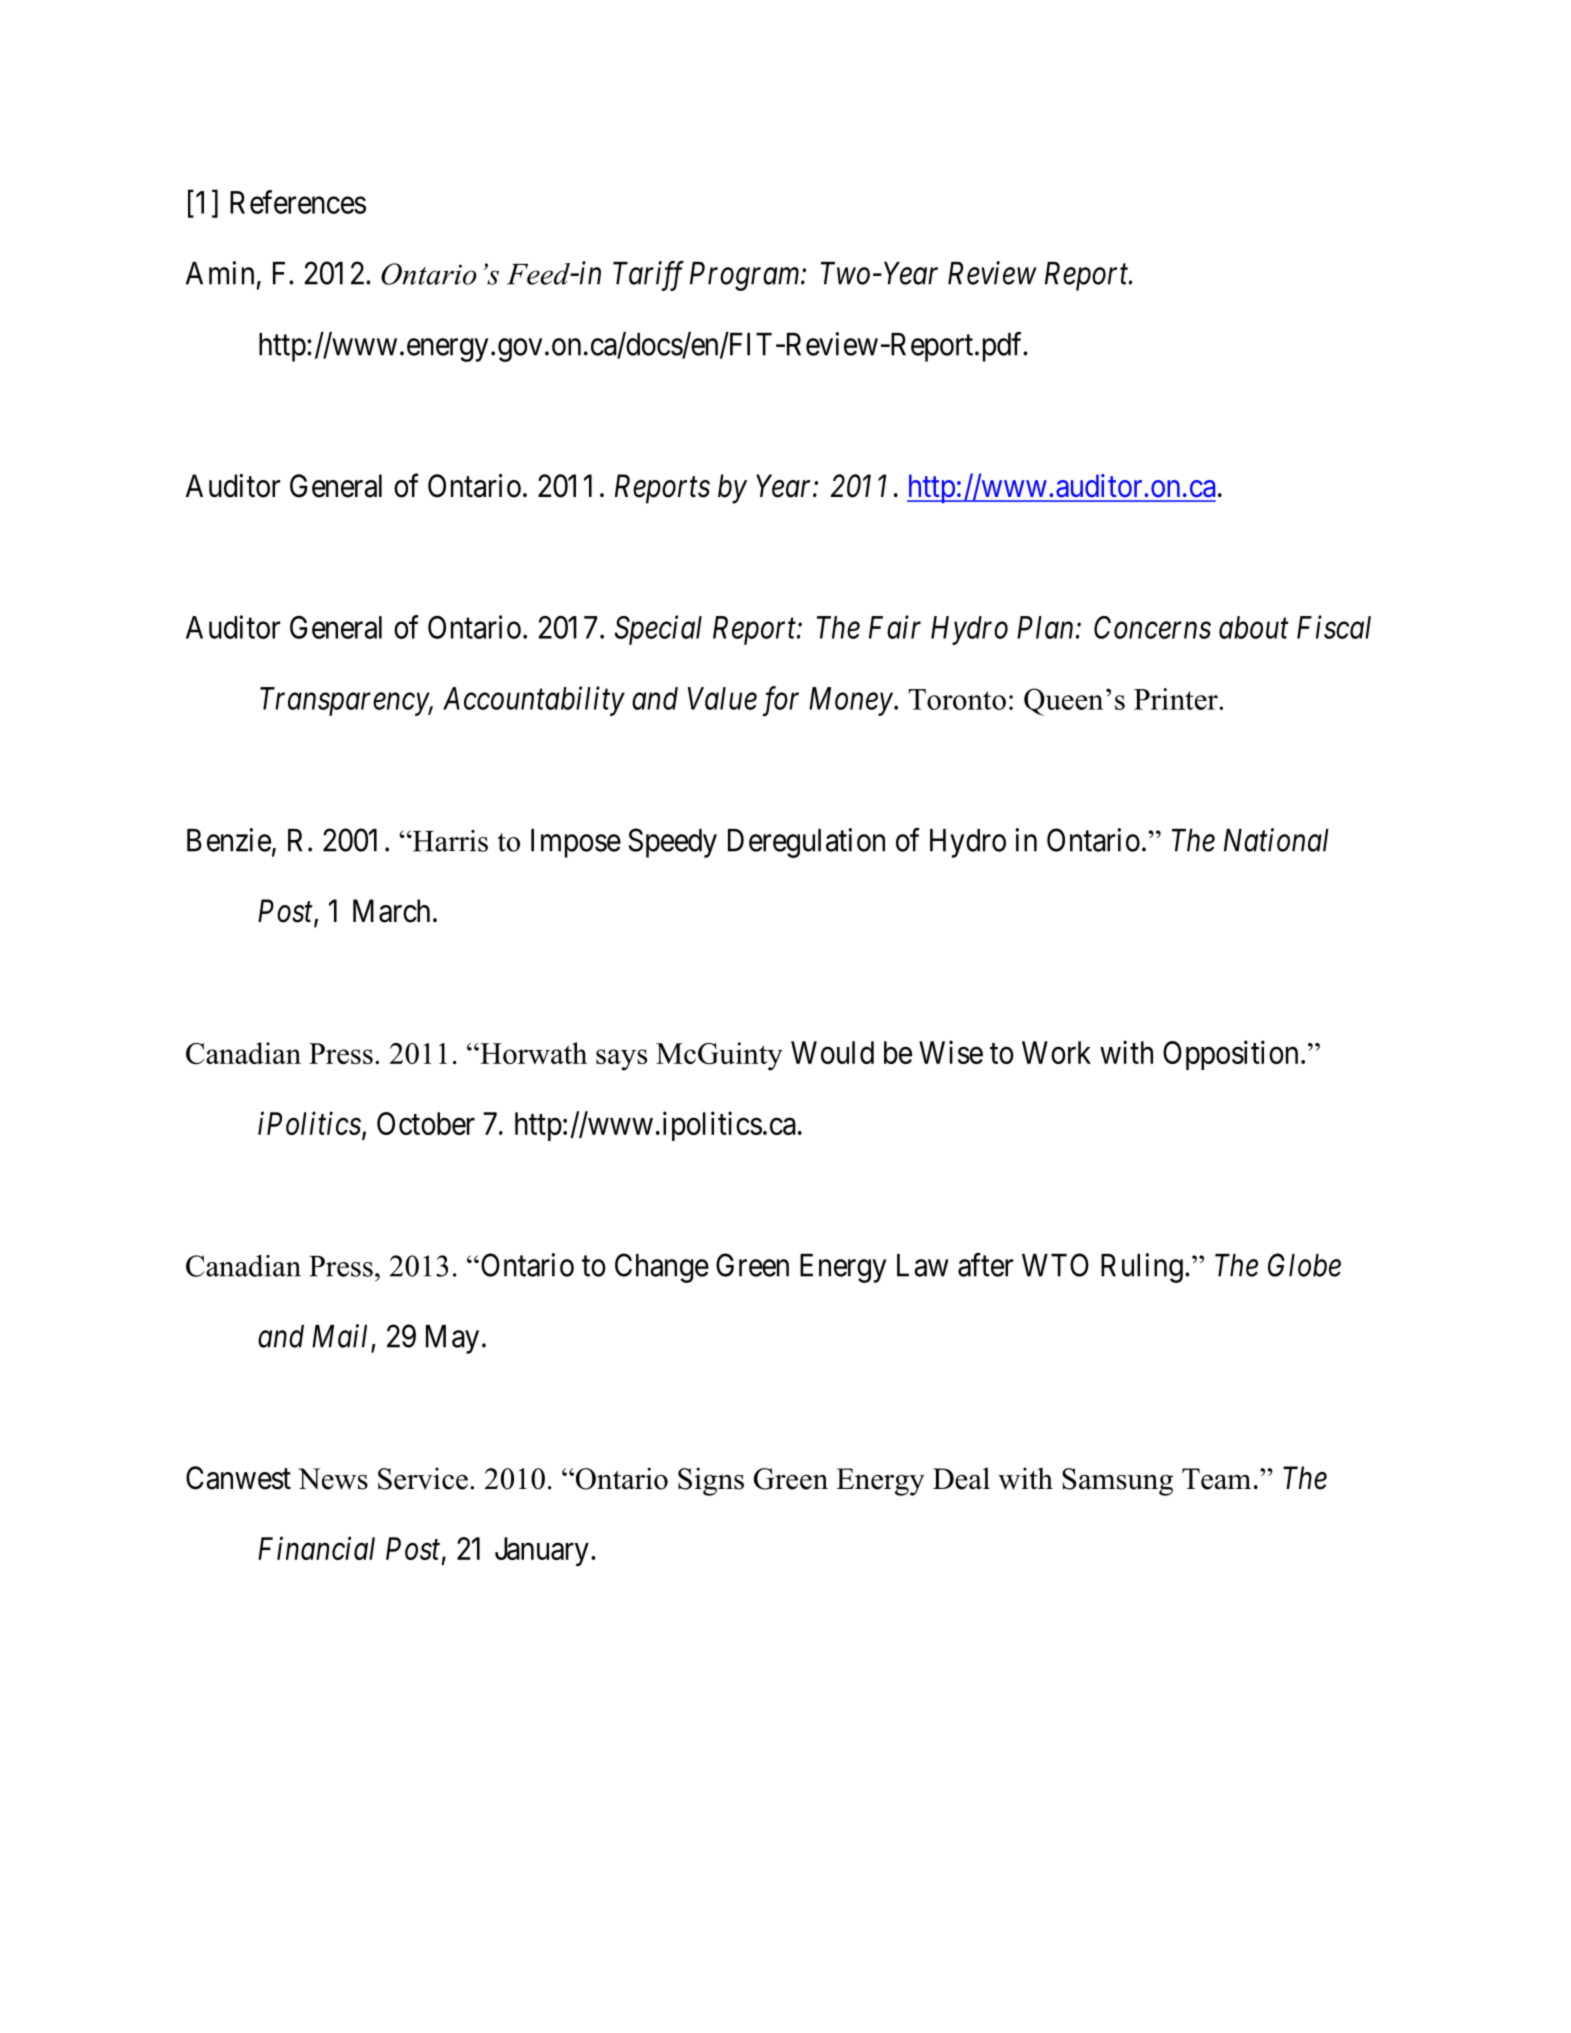  What do you see at coordinates (1276, 840) in the document?
I see `National` at bounding box center [1276, 840].
